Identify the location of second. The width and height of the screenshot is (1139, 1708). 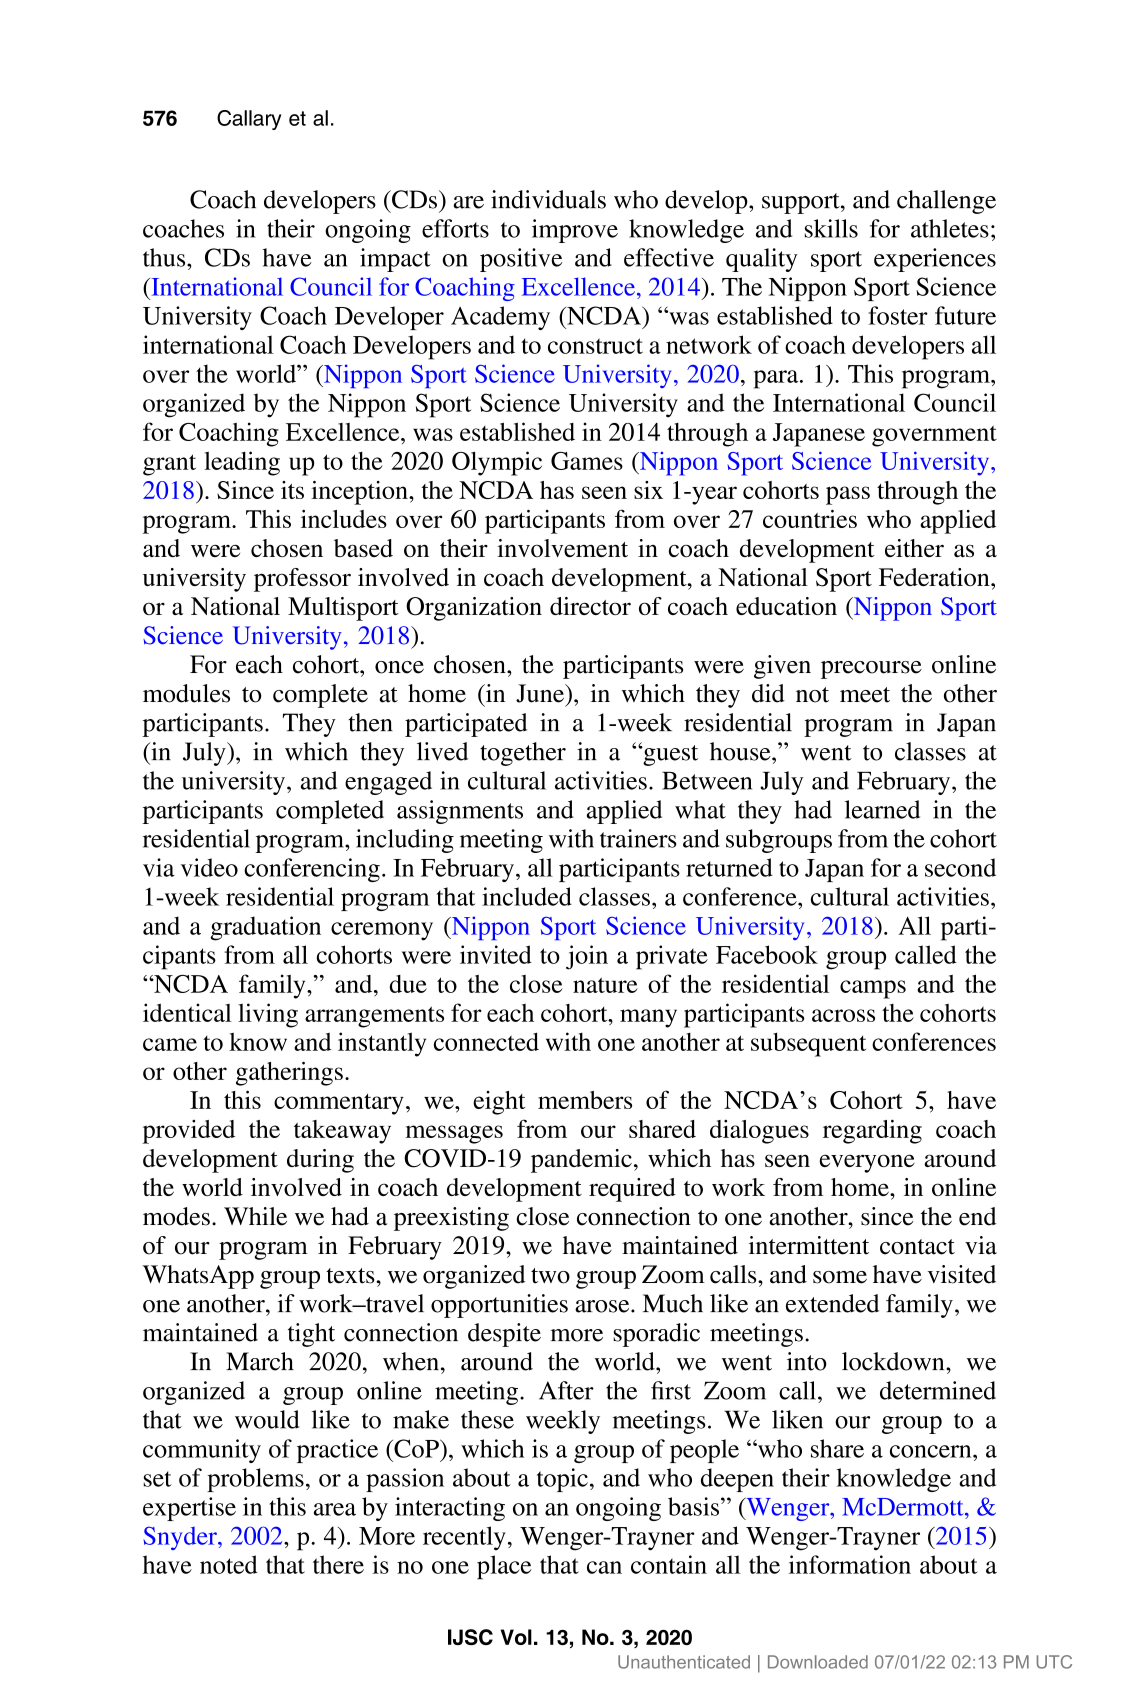
(960, 867).
